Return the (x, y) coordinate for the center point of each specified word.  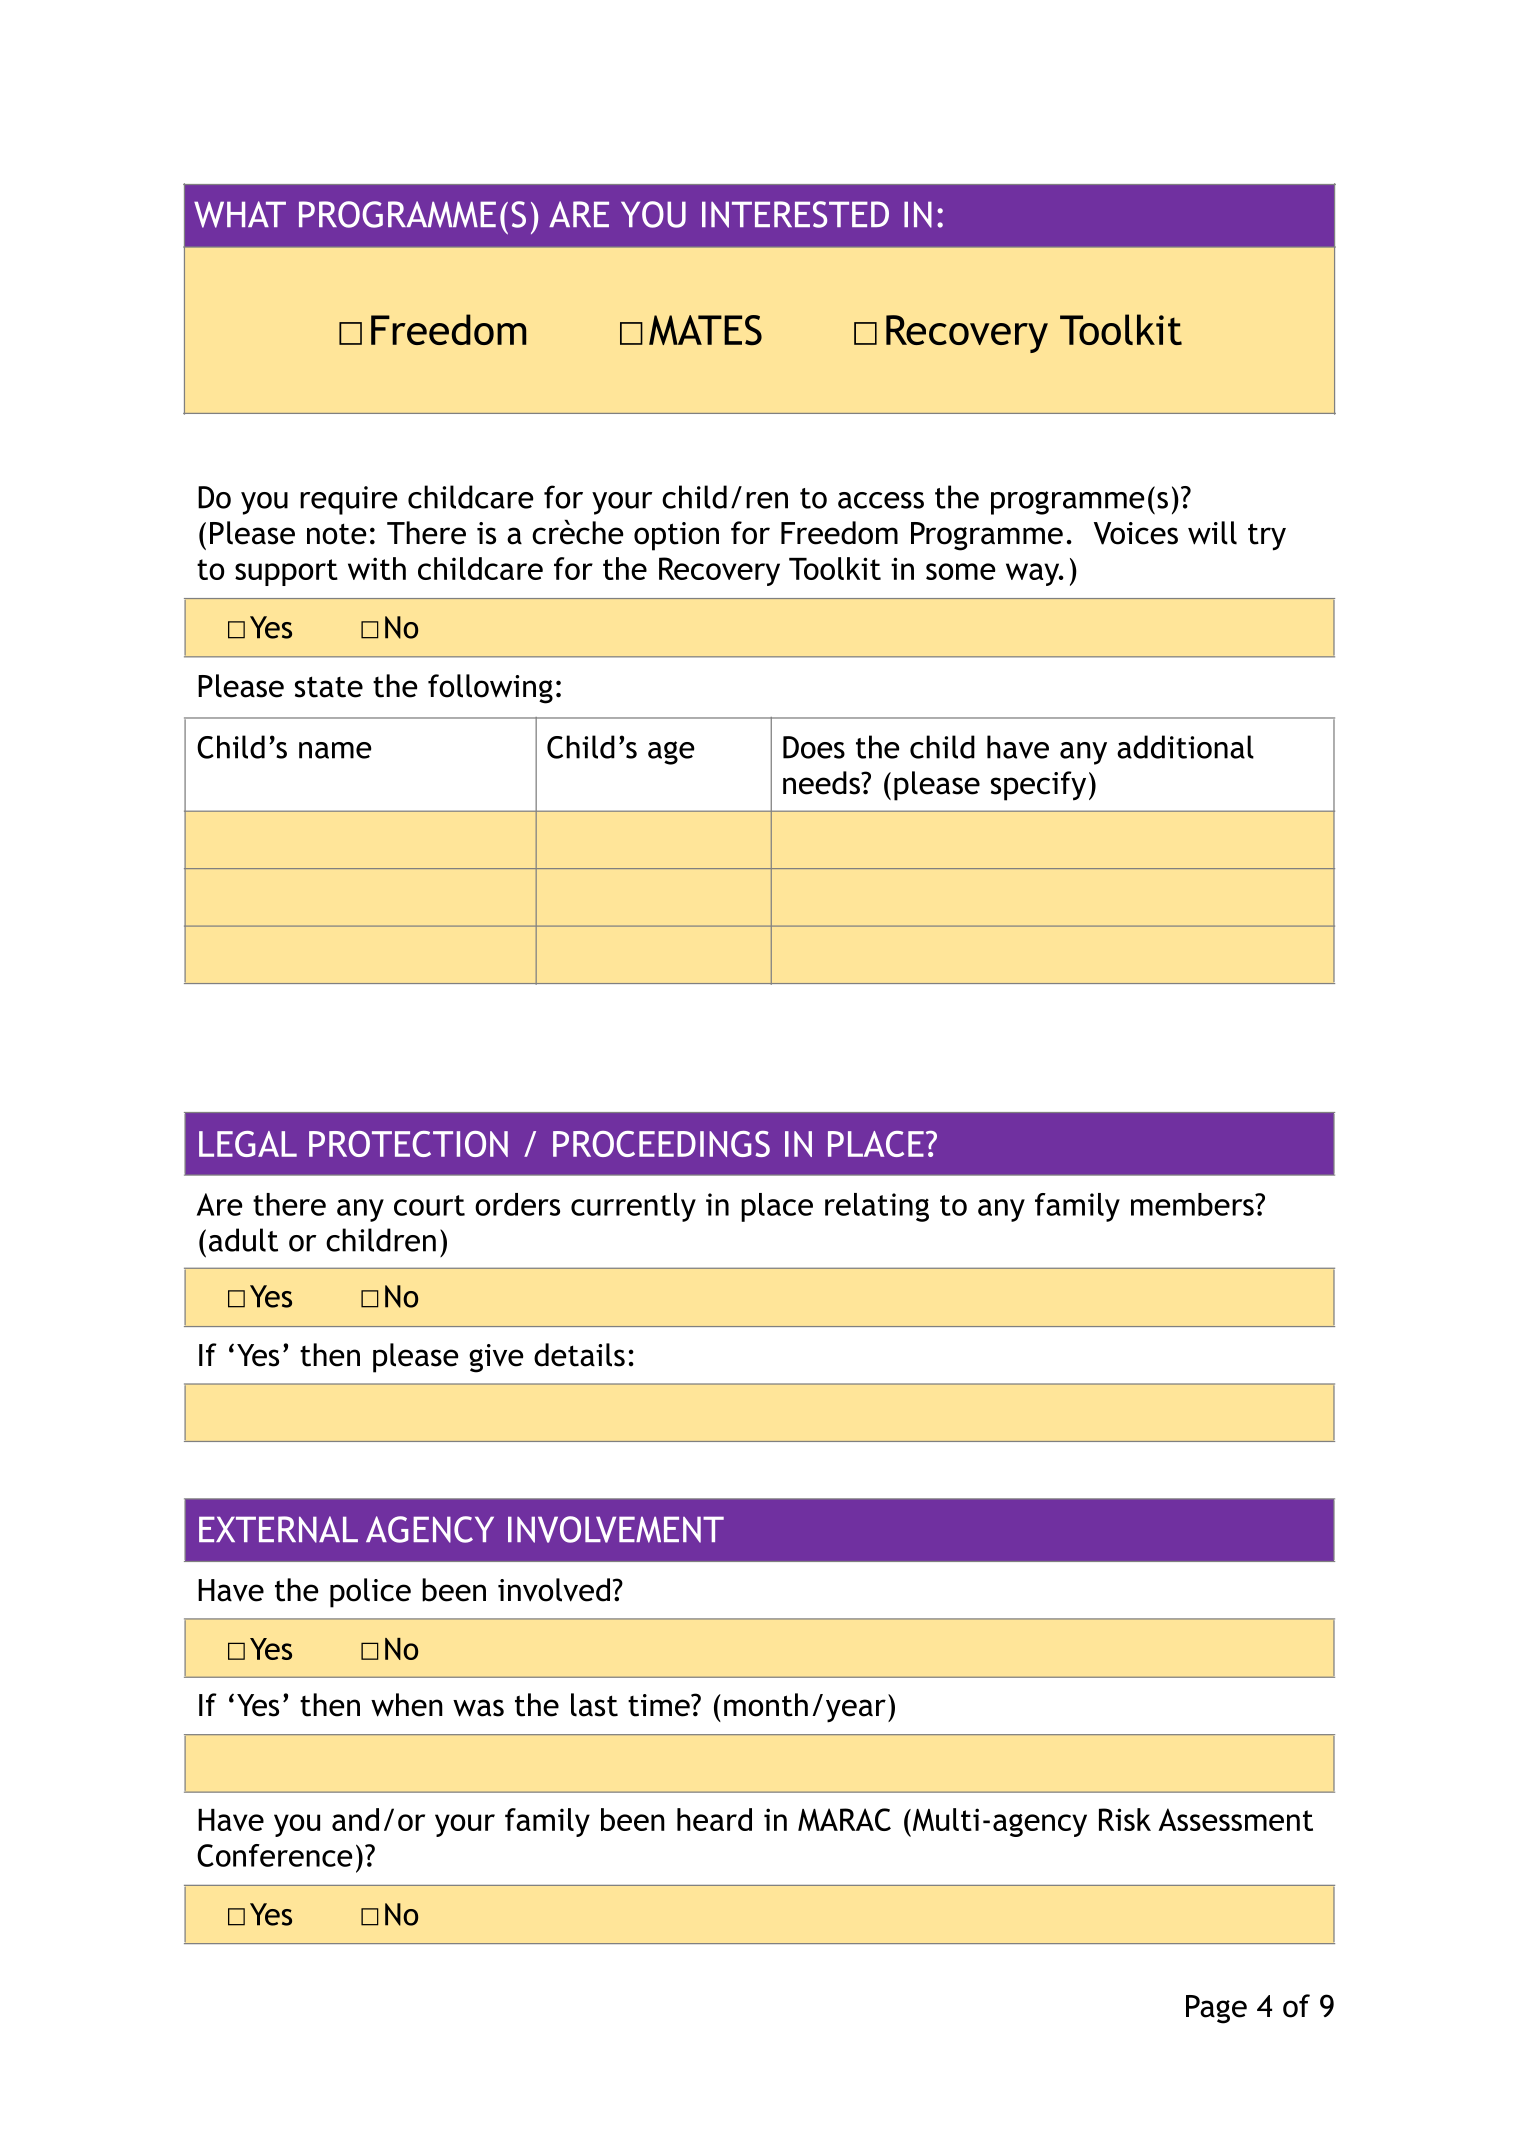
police (370, 1593)
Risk (1125, 1819)
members (1193, 1204)
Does (814, 747)
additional (1185, 747)
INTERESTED (795, 214)
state (329, 687)
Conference (274, 1855)
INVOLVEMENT (616, 1529)
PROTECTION (408, 1144)
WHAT (240, 214)
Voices (1136, 533)
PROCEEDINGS (661, 1144)
